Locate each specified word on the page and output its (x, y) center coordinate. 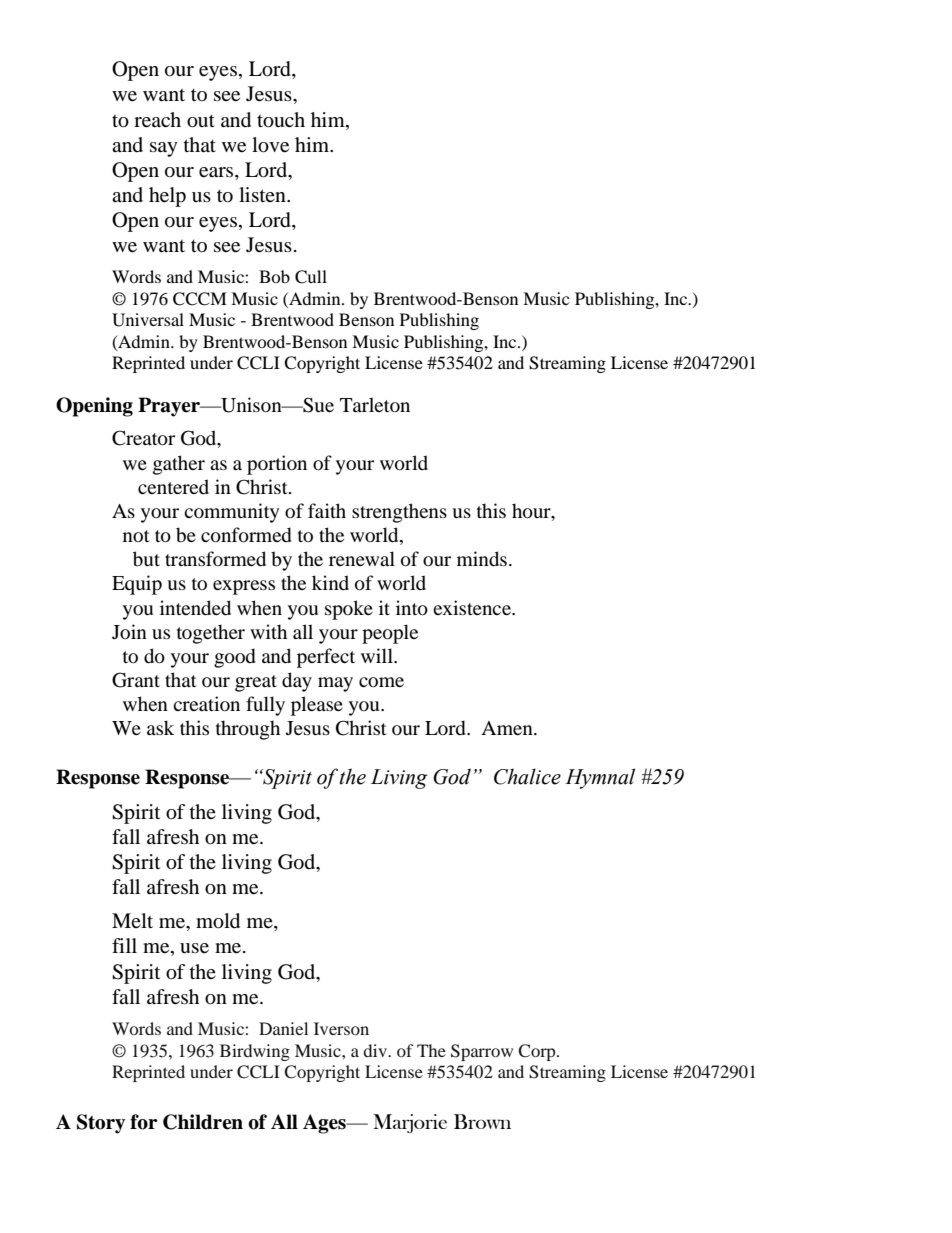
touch (281, 120)
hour (532, 511)
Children (203, 1122)
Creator (143, 438)
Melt (132, 920)
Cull (311, 277)
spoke (349, 610)
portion (277, 465)
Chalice (527, 776)
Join (129, 632)
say (164, 149)
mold (218, 921)
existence (473, 607)
